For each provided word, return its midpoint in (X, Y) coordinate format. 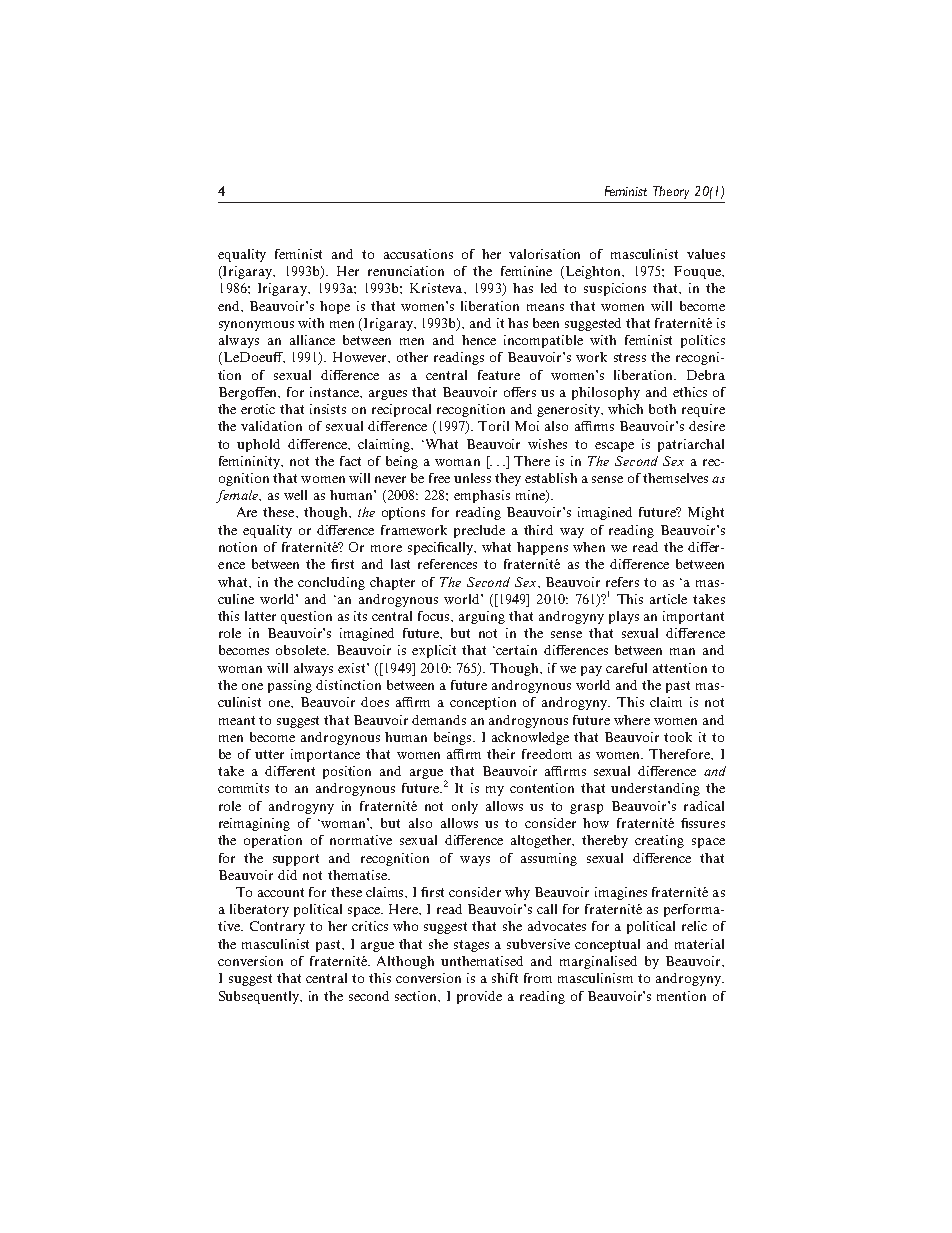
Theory (671, 192)
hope (335, 307)
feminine (526, 271)
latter (260, 616)
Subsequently (260, 997)
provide (479, 997)
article (668, 599)
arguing (482, 617)
